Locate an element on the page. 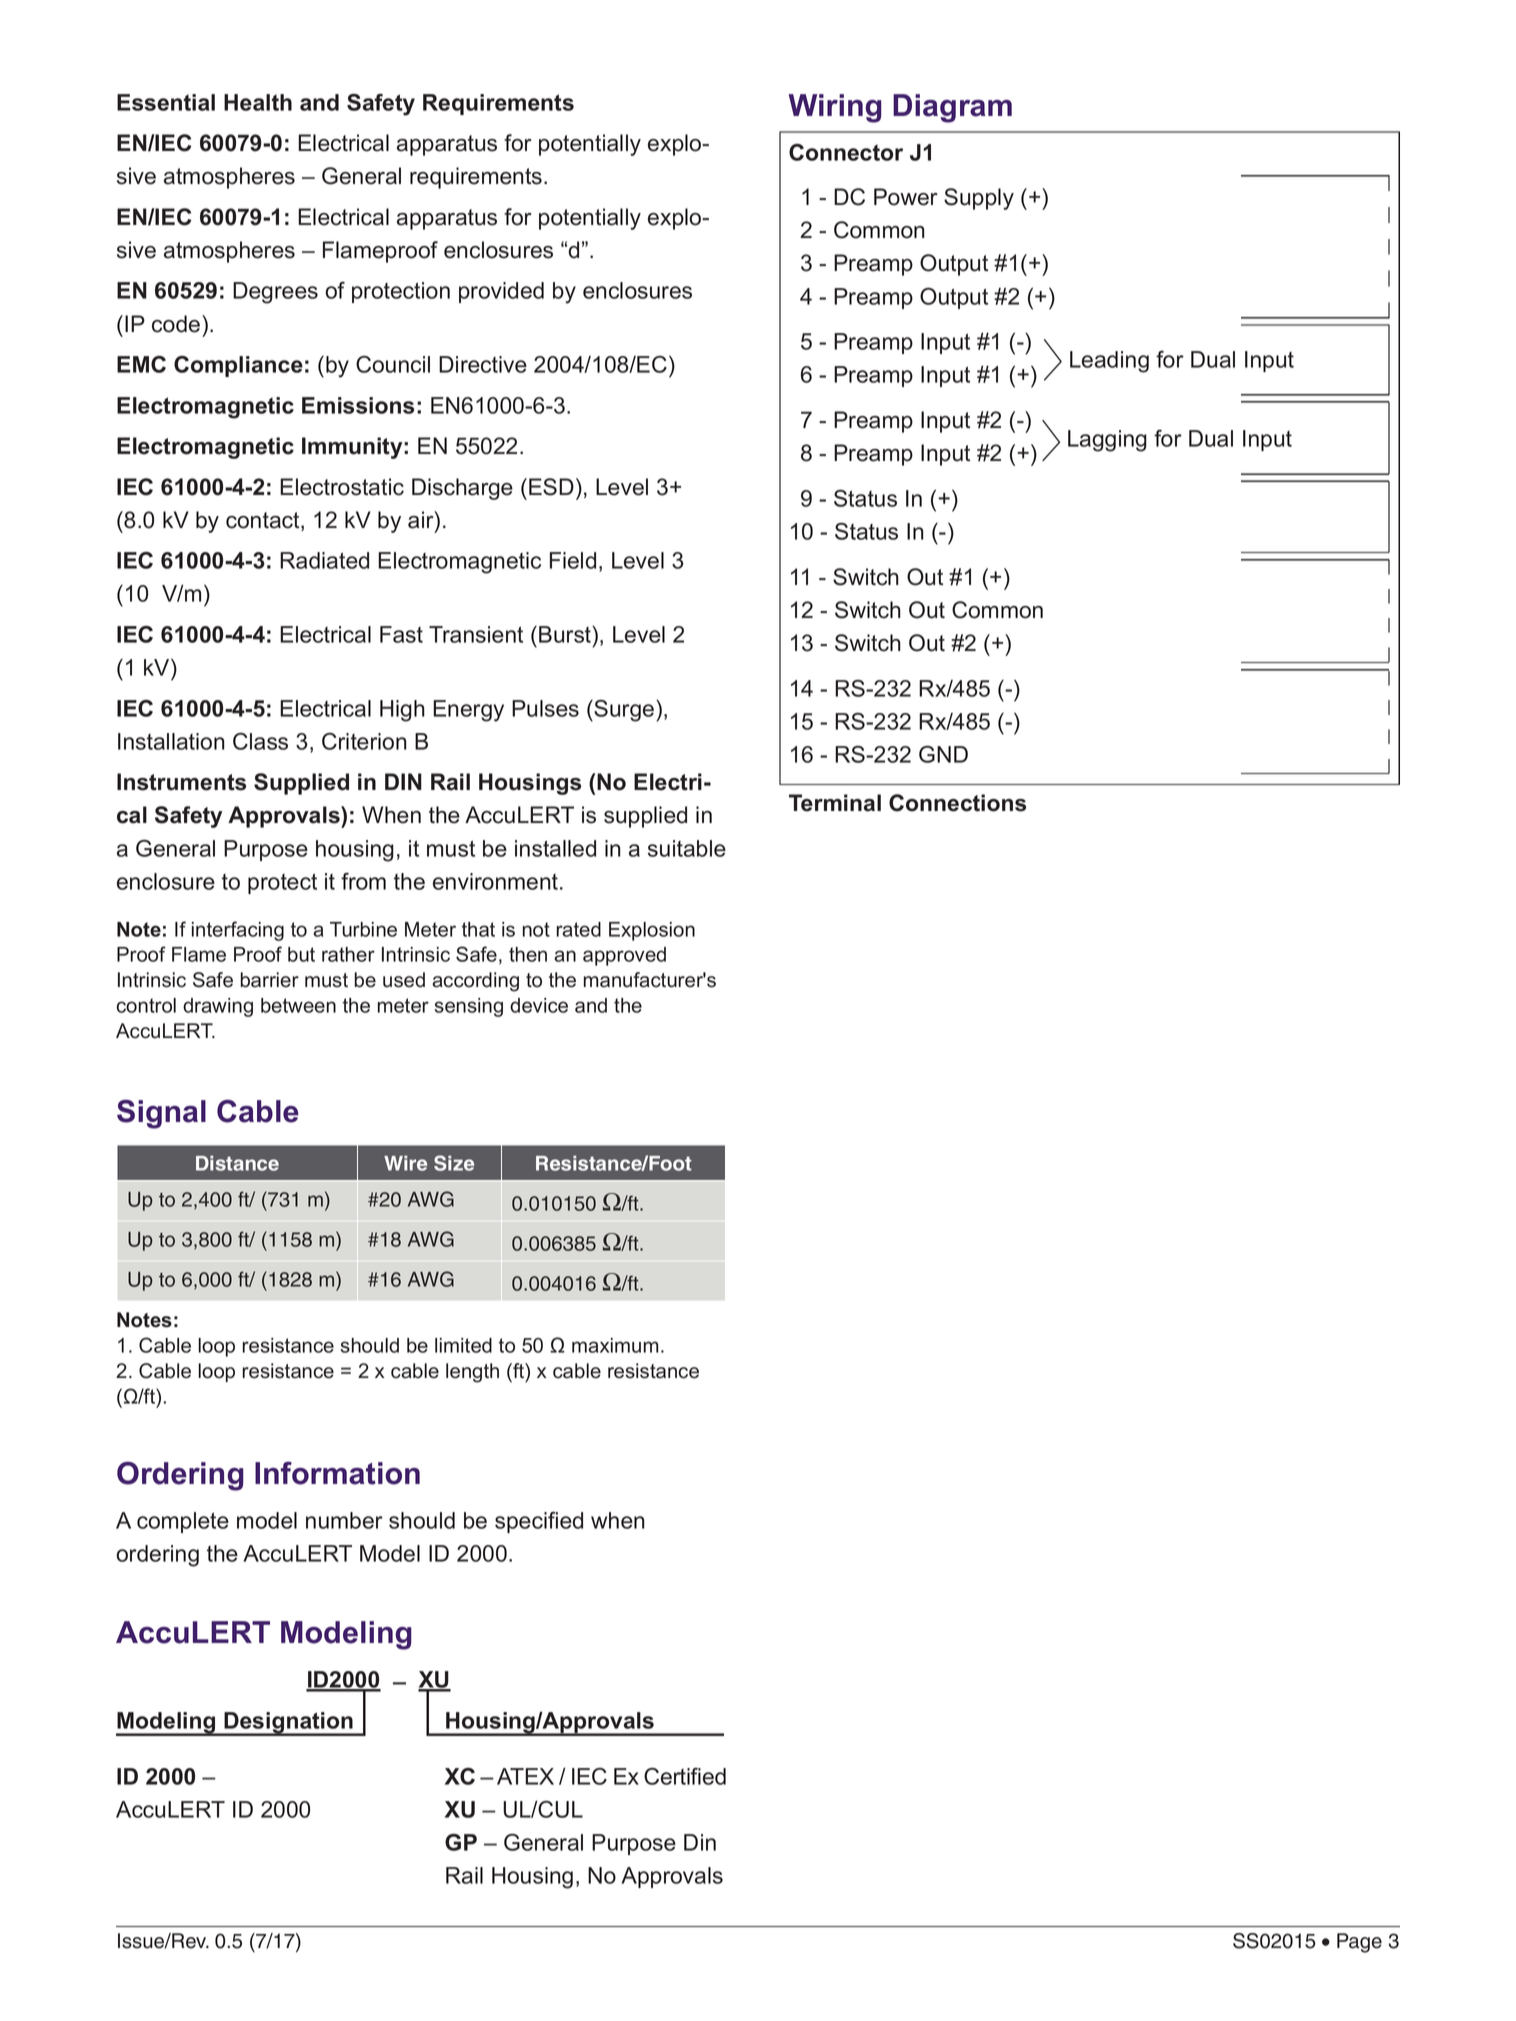  maximum is located at coordinates (615, 1345).
